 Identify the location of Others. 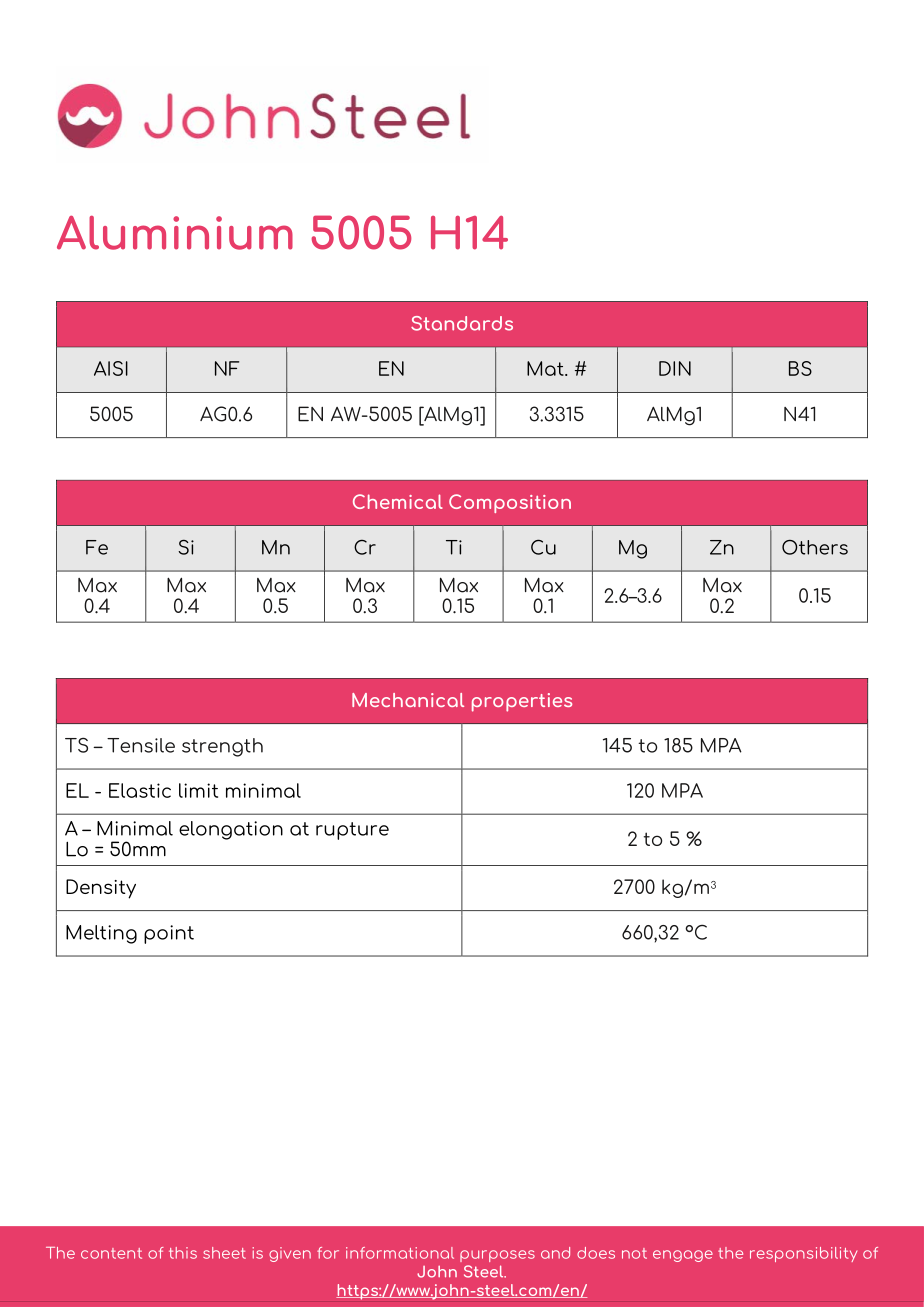
(815, 547).
